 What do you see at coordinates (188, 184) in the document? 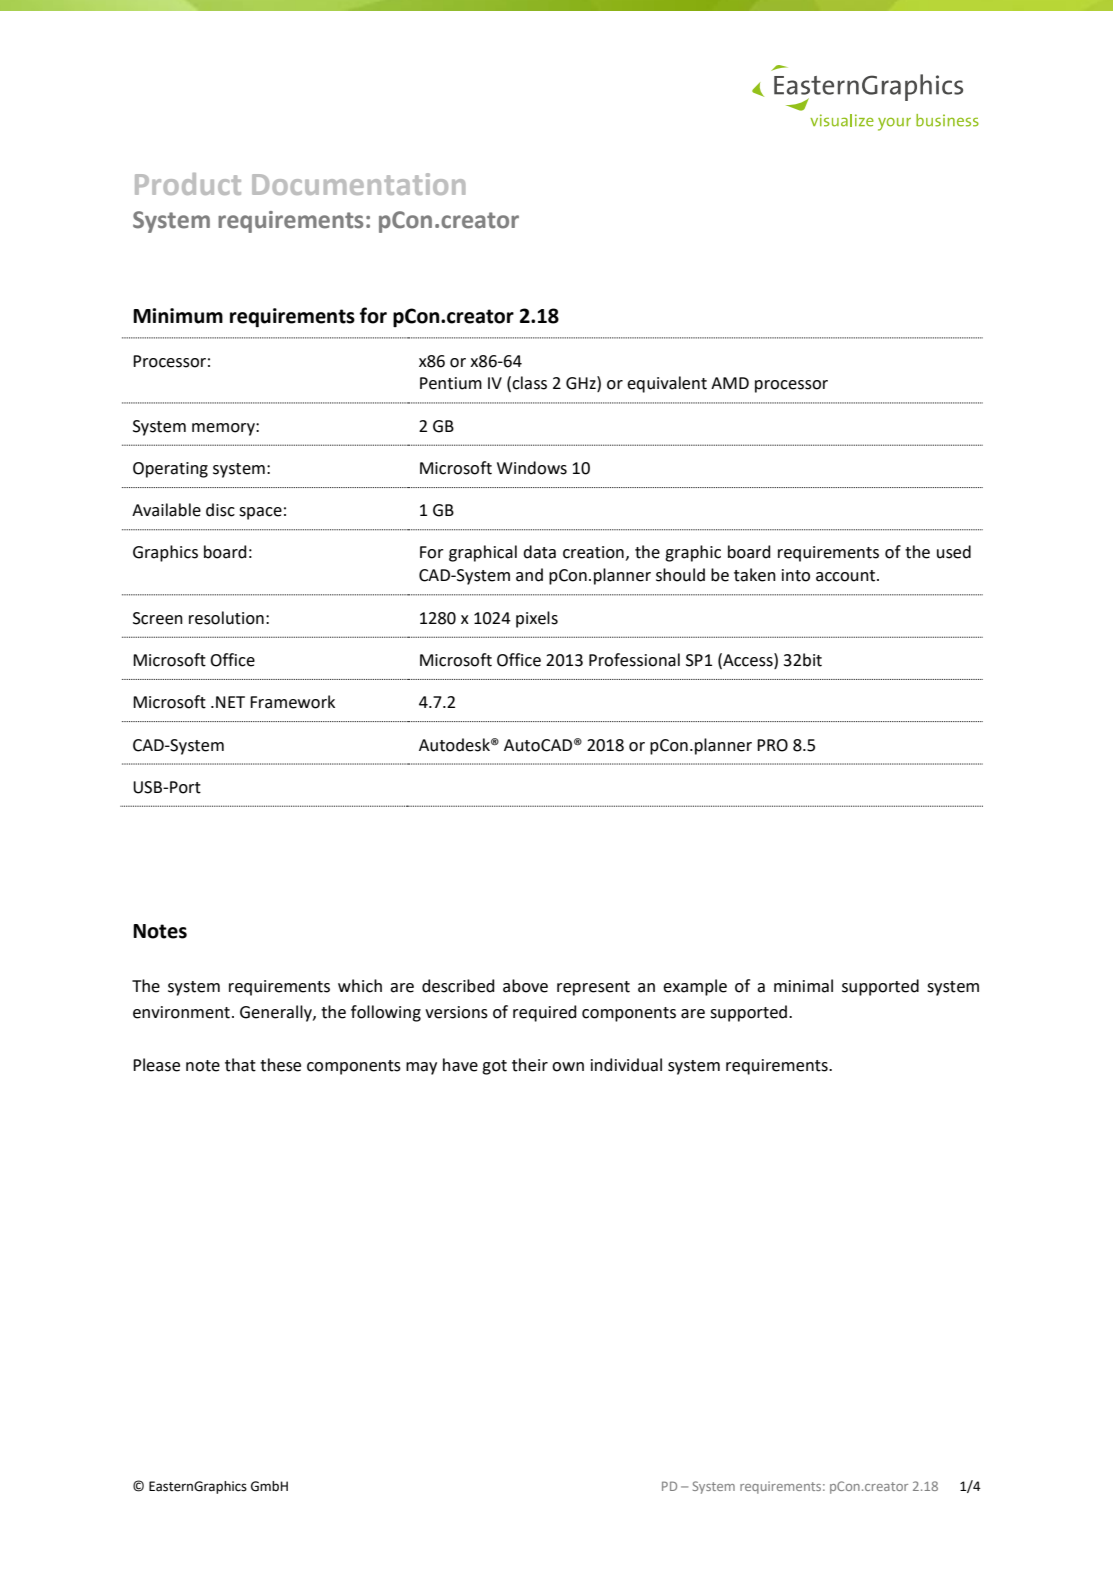
I see `Product` at bounding box center [188, 184].
